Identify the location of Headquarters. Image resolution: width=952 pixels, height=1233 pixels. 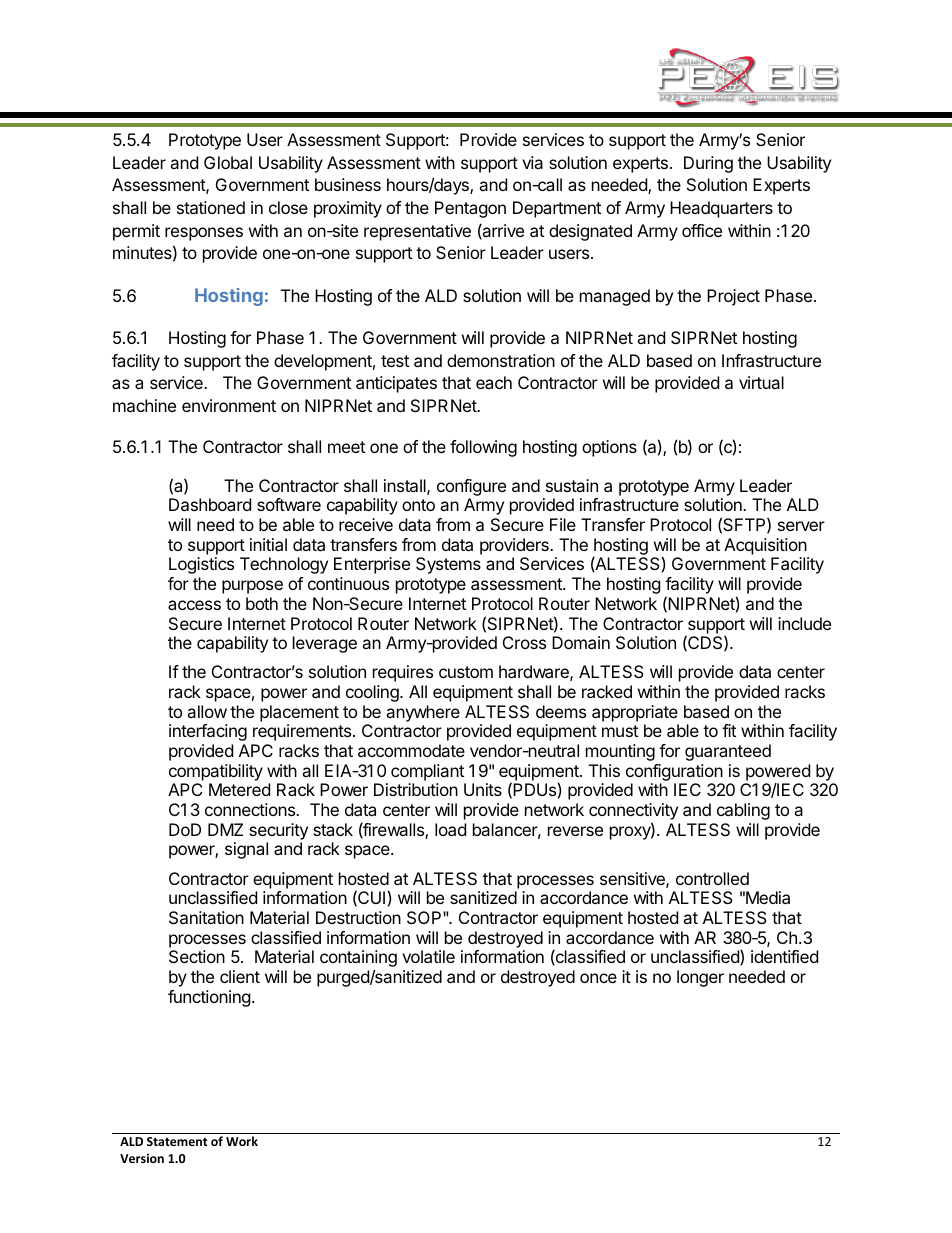
(721, 209).
